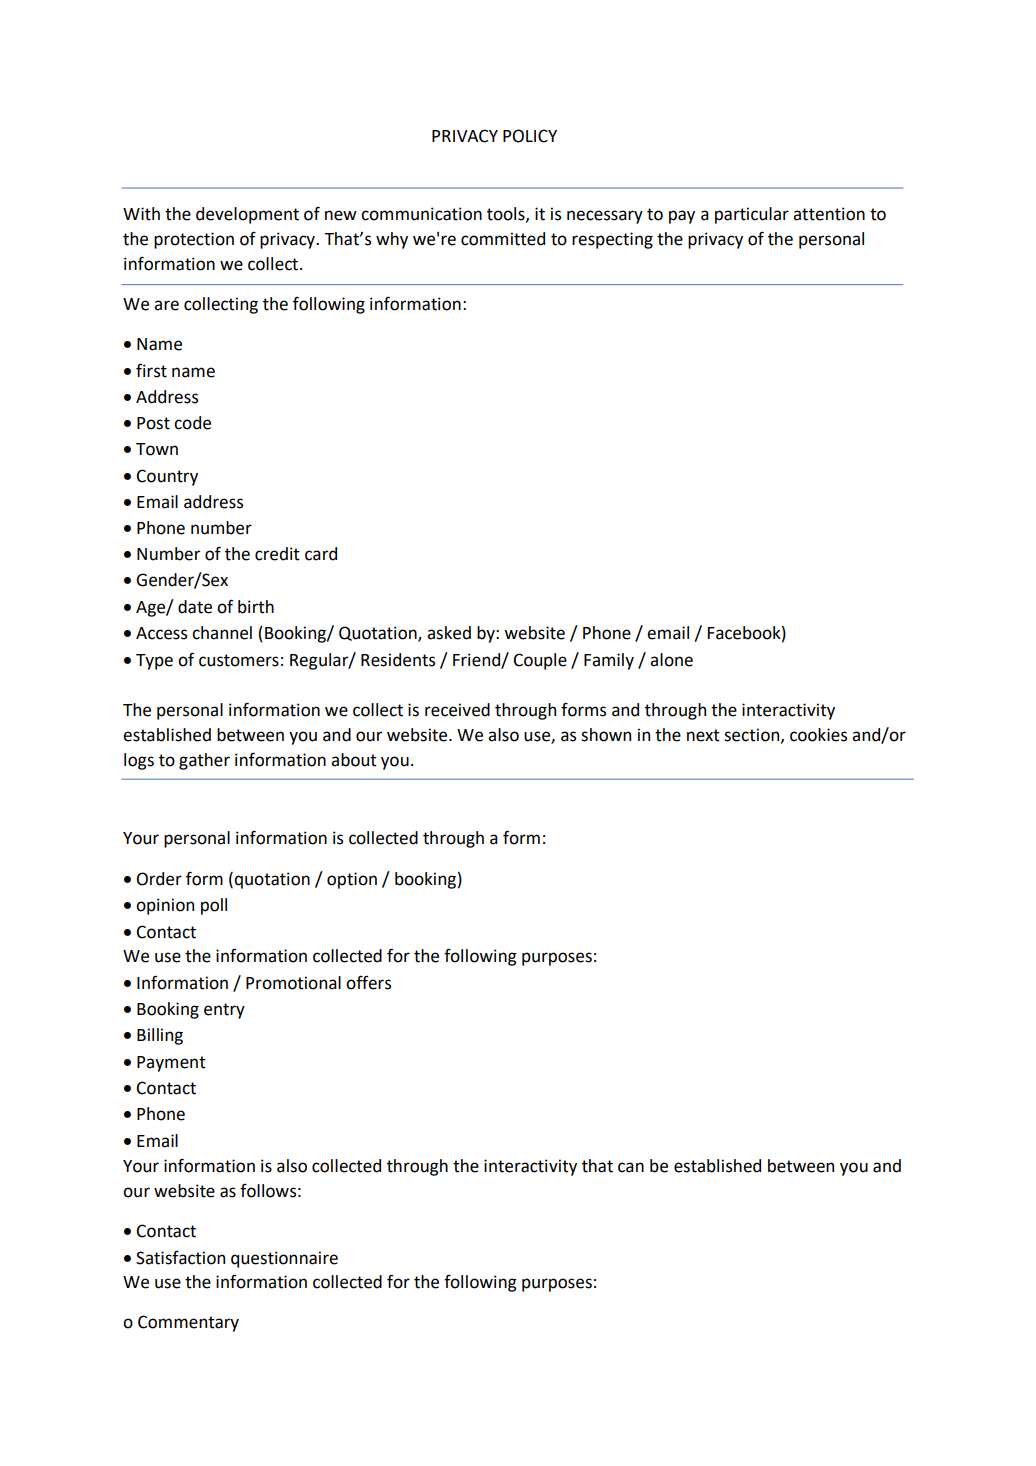 The image size is (1036, 1466). I want to click on offers, so click(368, 982).
